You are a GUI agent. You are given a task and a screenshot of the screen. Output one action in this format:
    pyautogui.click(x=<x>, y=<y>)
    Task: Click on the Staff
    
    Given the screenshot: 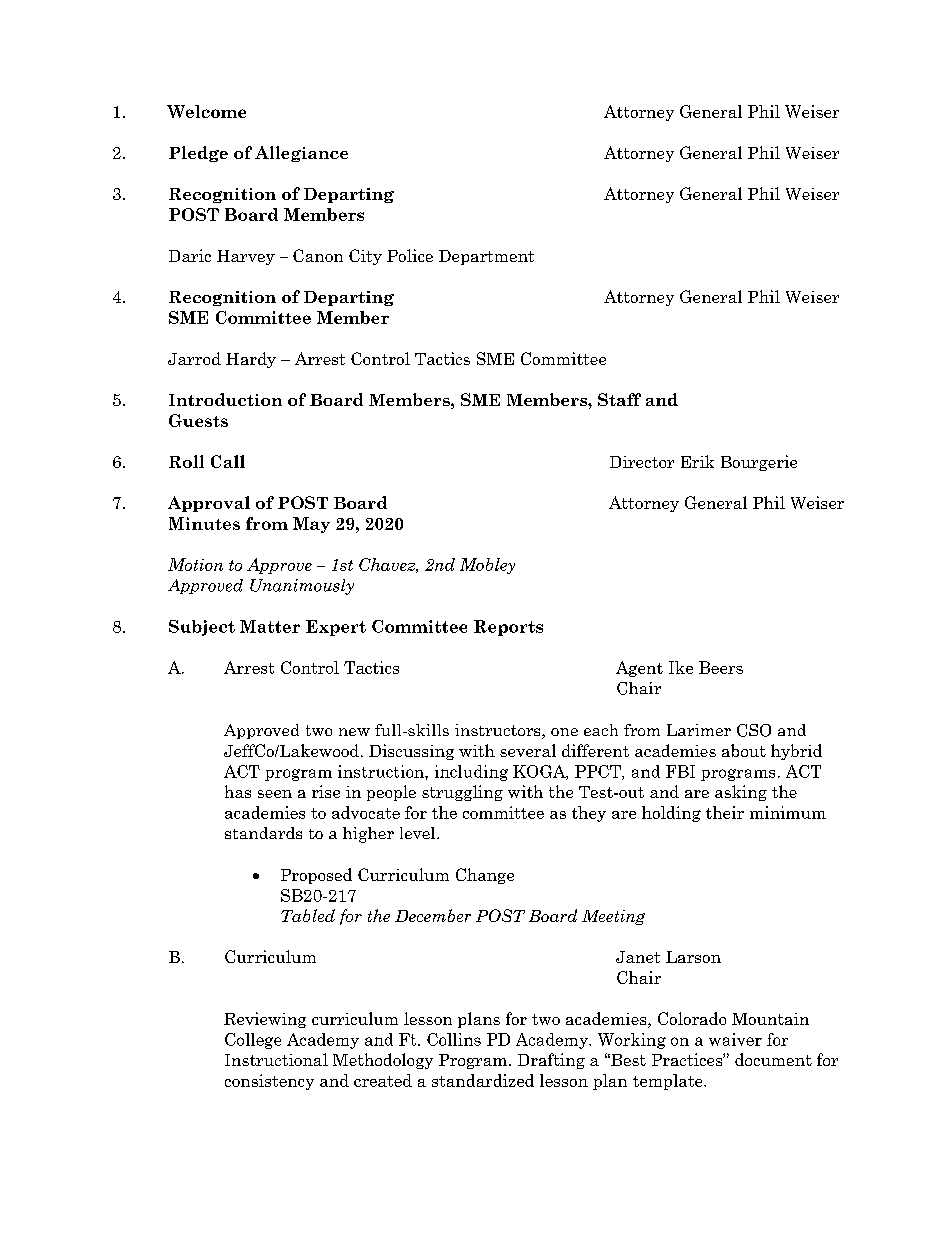 What is the action you would take?
    pyautogui.click(x=619, y=399)
